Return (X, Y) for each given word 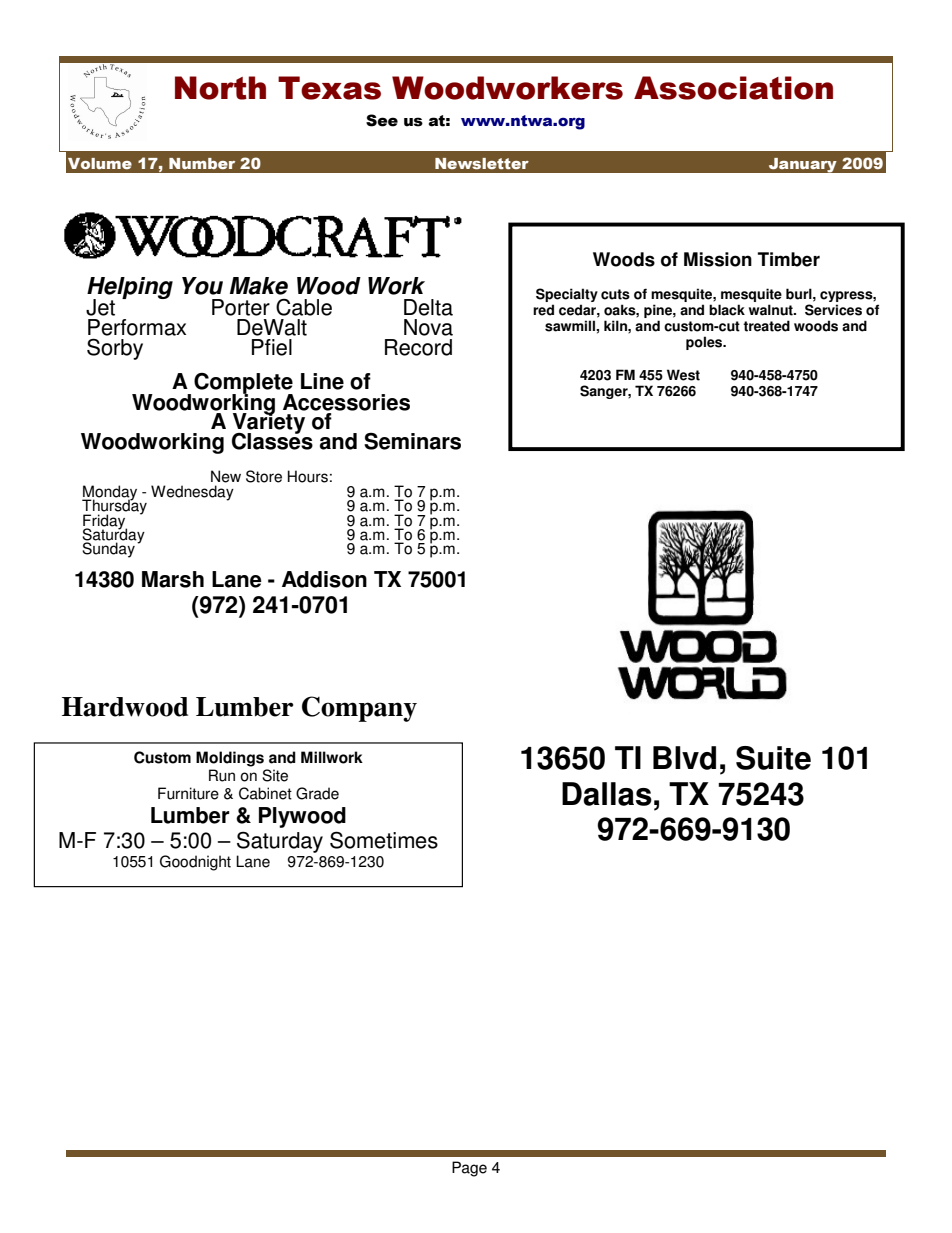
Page (469, 1169)
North (220, 88)
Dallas (607, 794)
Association (733, 88)
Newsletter (482, 163)
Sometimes (384, 840)
